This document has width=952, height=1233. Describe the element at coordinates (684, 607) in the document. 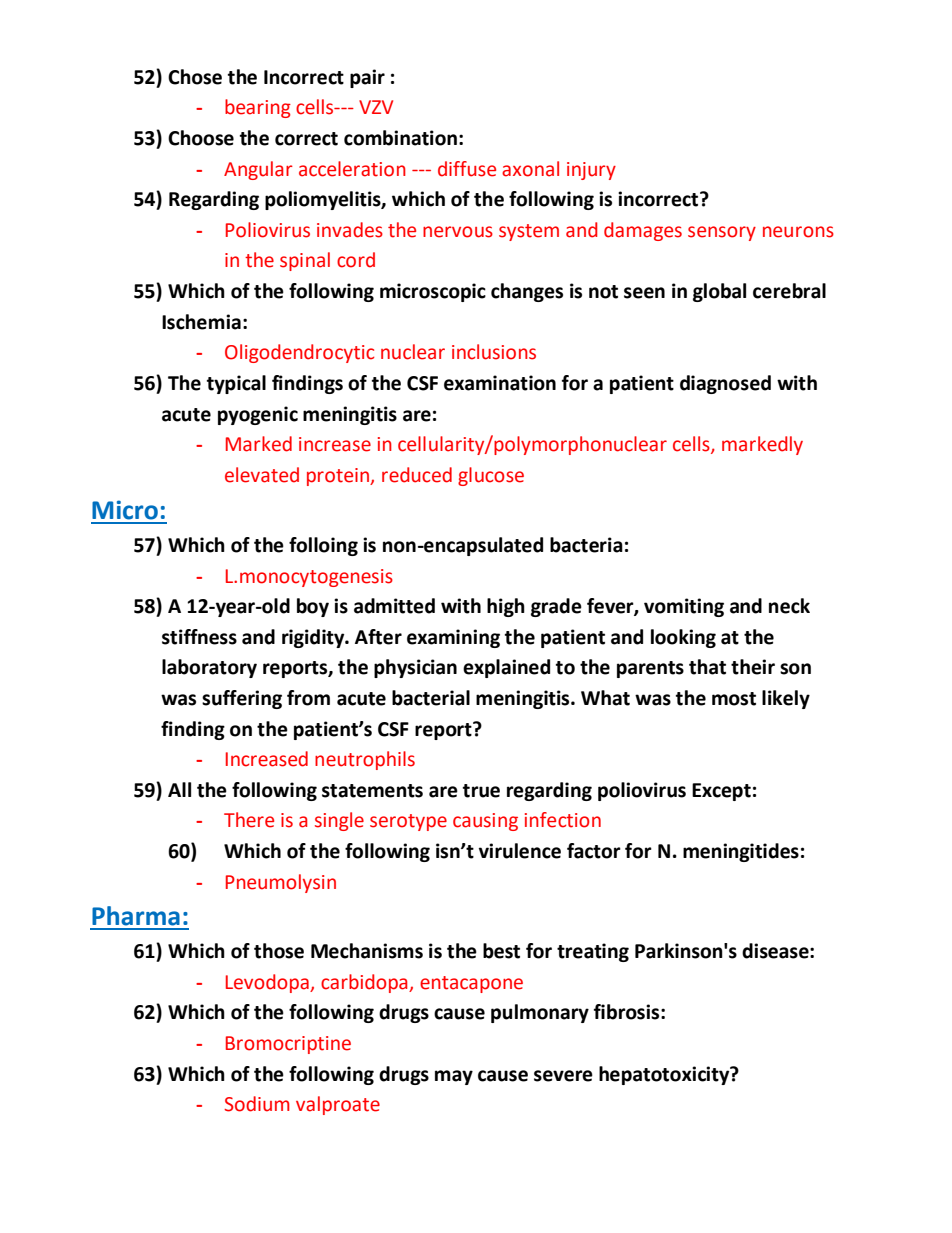

I see `vomiting` at that location.
